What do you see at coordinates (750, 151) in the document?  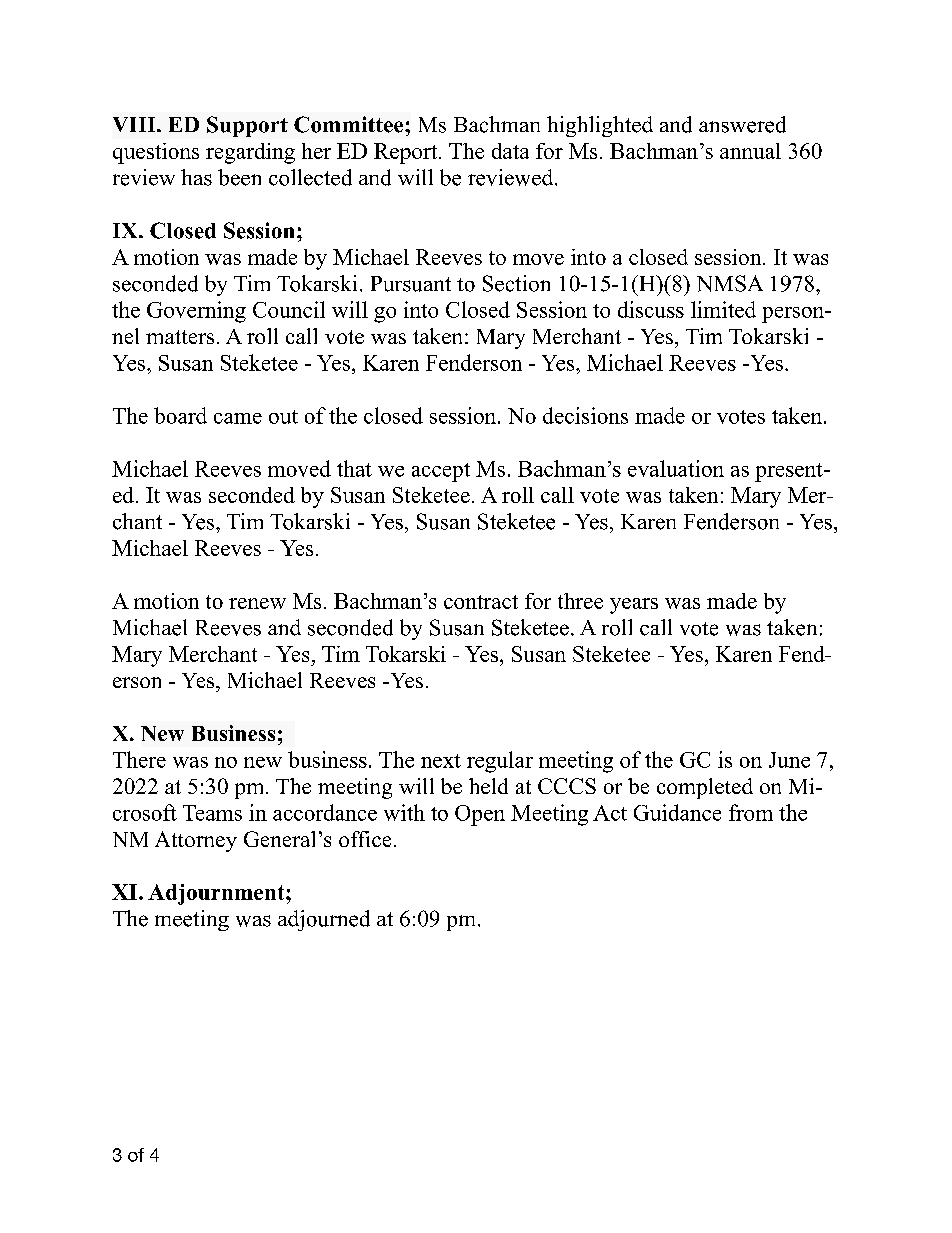 I see `annual` at bounding box center [750, 151].
